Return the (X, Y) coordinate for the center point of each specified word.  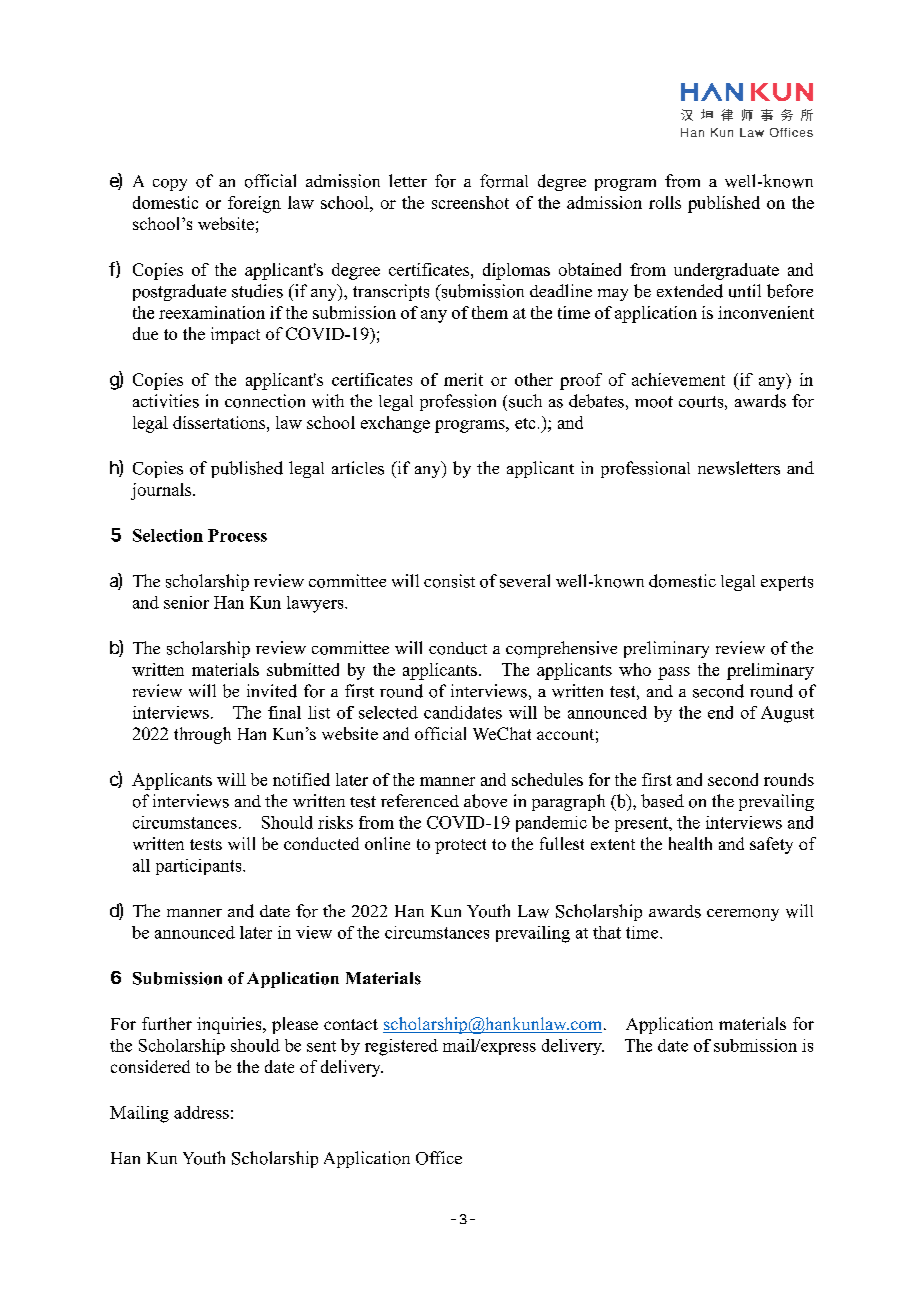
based (662, 801)
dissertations (220, 422)
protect (460, 846)
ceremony (743, 915)
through (202, 735)
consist (449, 581)
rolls (665, 202)
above (485, 801)
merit (463, 379)
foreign (254, 204)
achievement (678, 379)
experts (787, 583)
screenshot (470, 202)
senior (186, 602)
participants (200, 867)
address (201, 1112)
